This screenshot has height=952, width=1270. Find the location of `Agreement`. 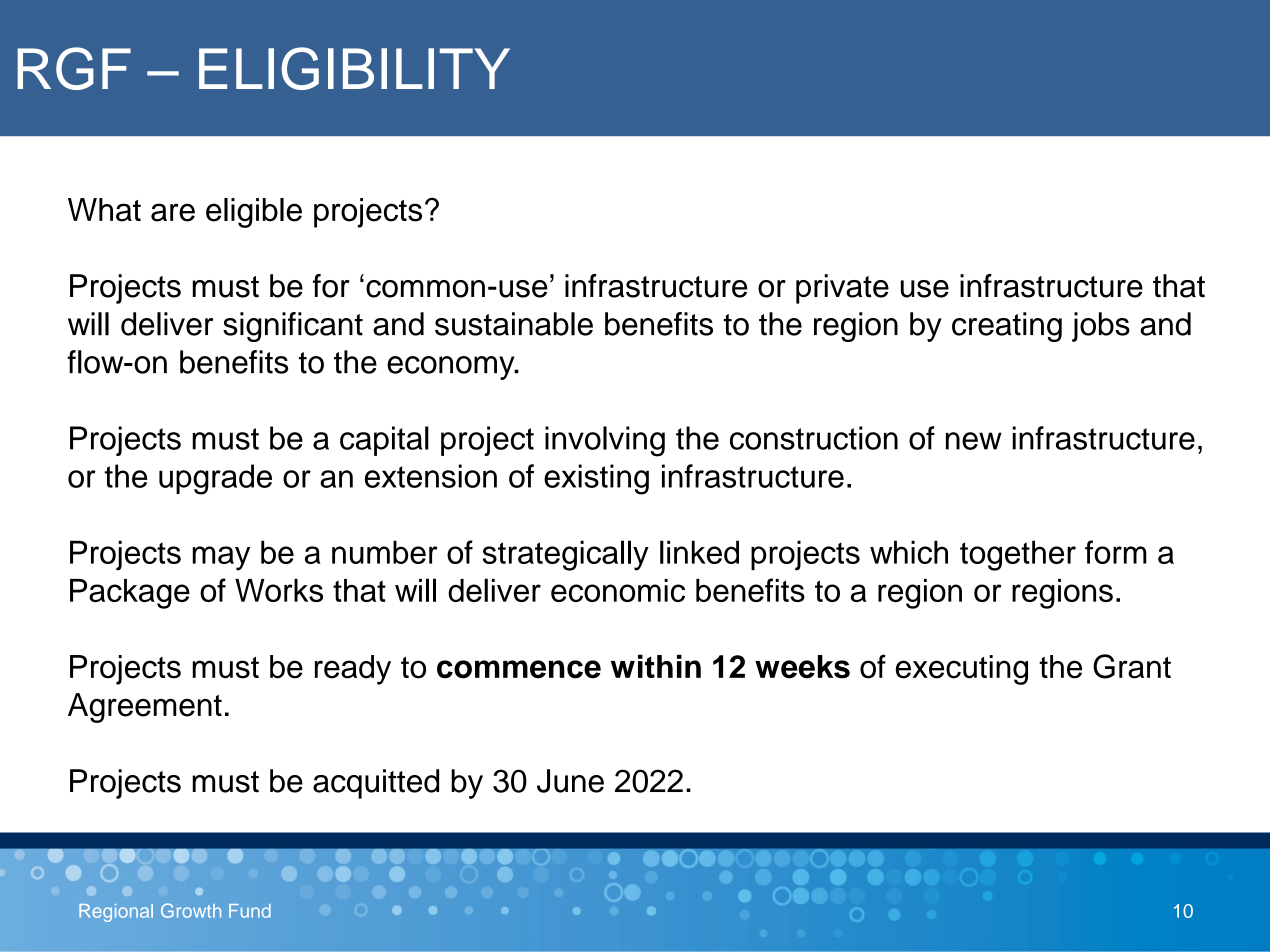

Agreement is located at coordinates (145, 708).
